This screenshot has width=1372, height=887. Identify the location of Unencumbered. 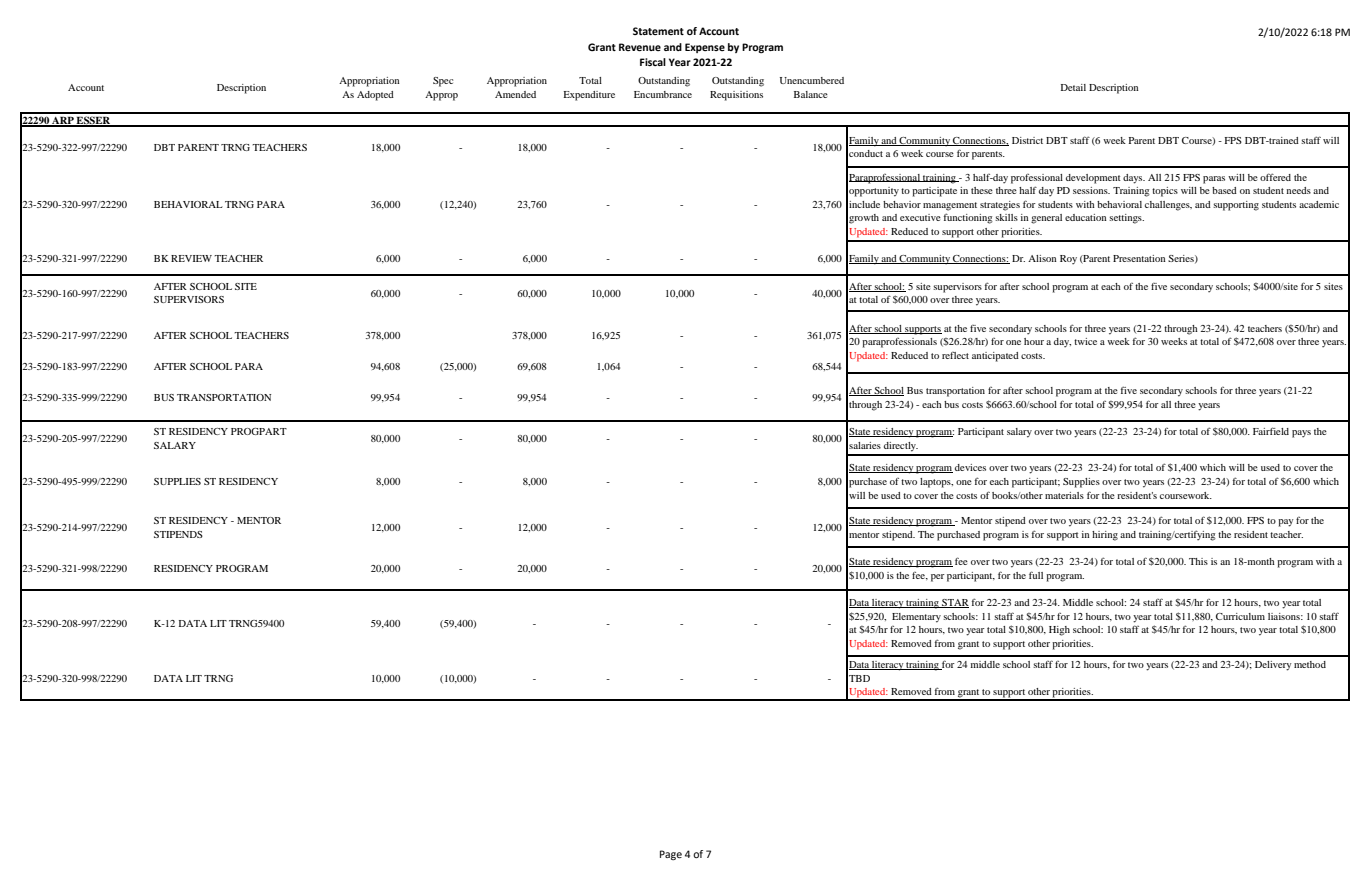
(812, 80).
